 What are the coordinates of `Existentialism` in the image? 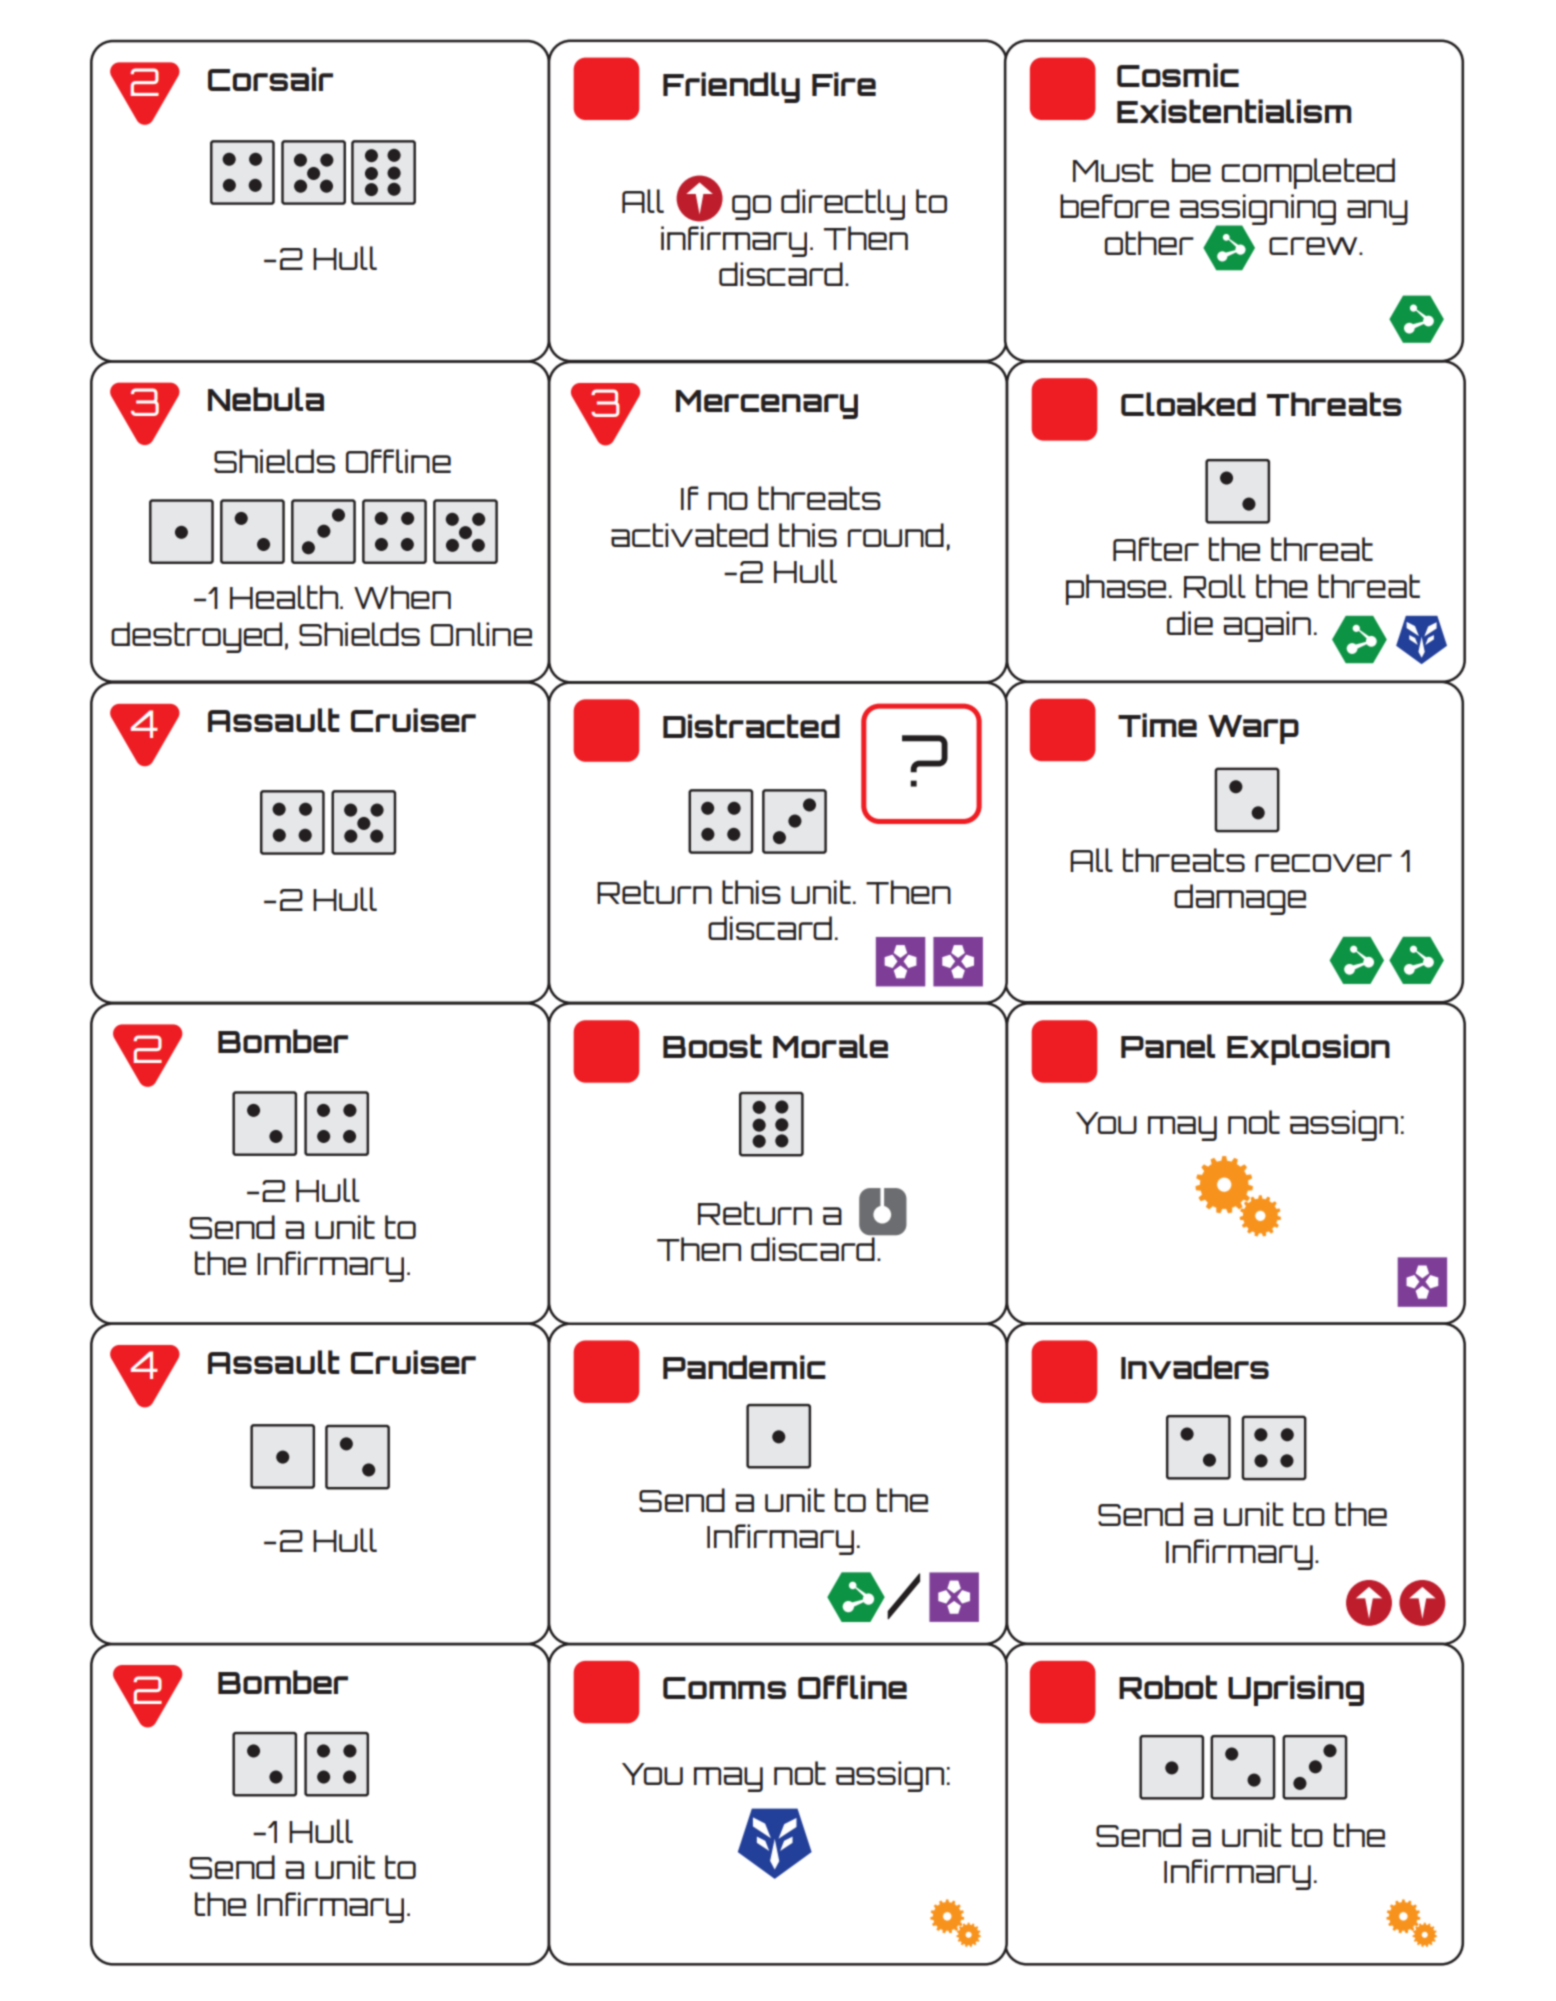 It's located at (1234, 111).
